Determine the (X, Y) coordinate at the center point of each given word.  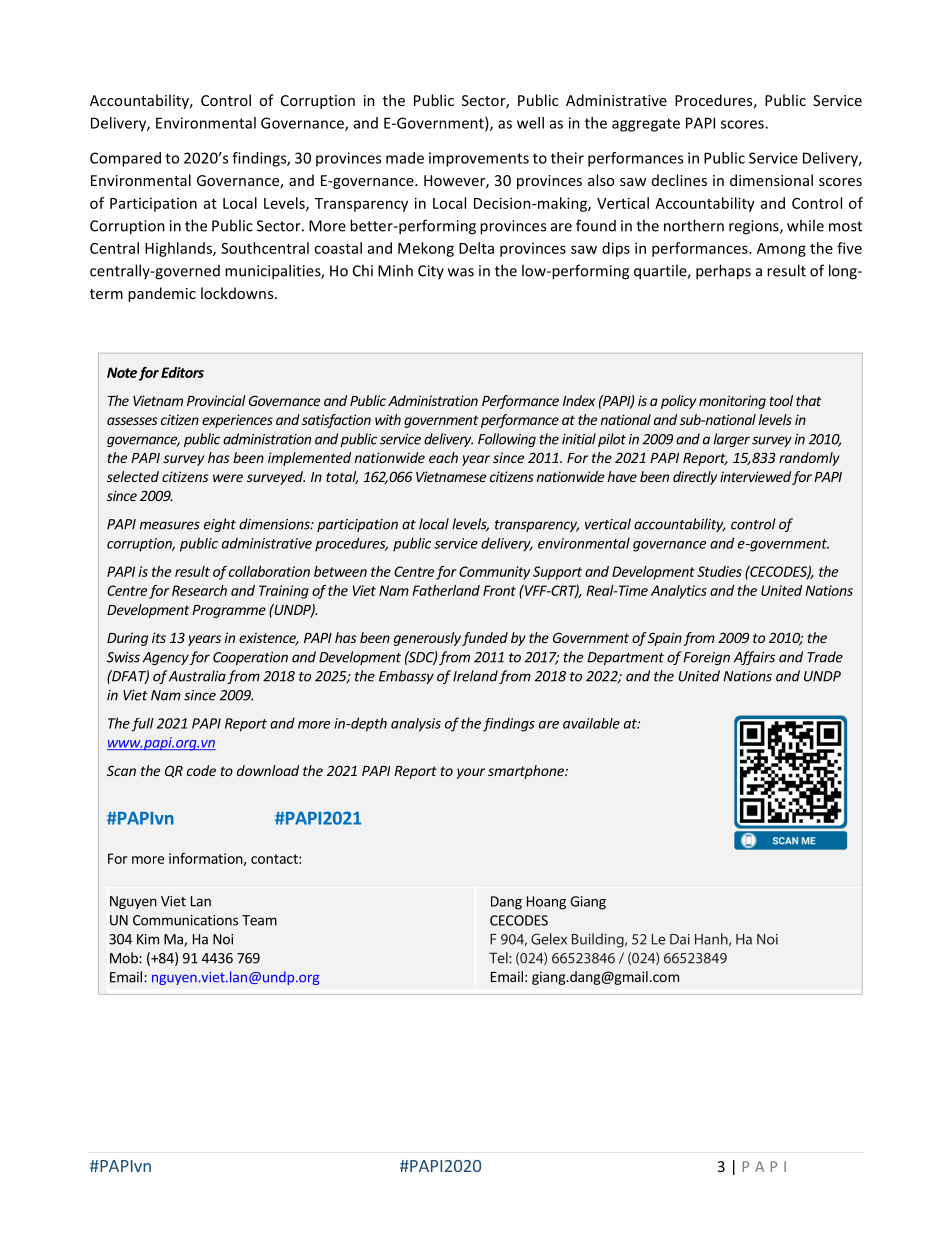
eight (220, 525)
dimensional (771, 180)
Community (494, 573)
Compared (125, 159)
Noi (223, 939)
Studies (719, 571)
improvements (479, 159)
